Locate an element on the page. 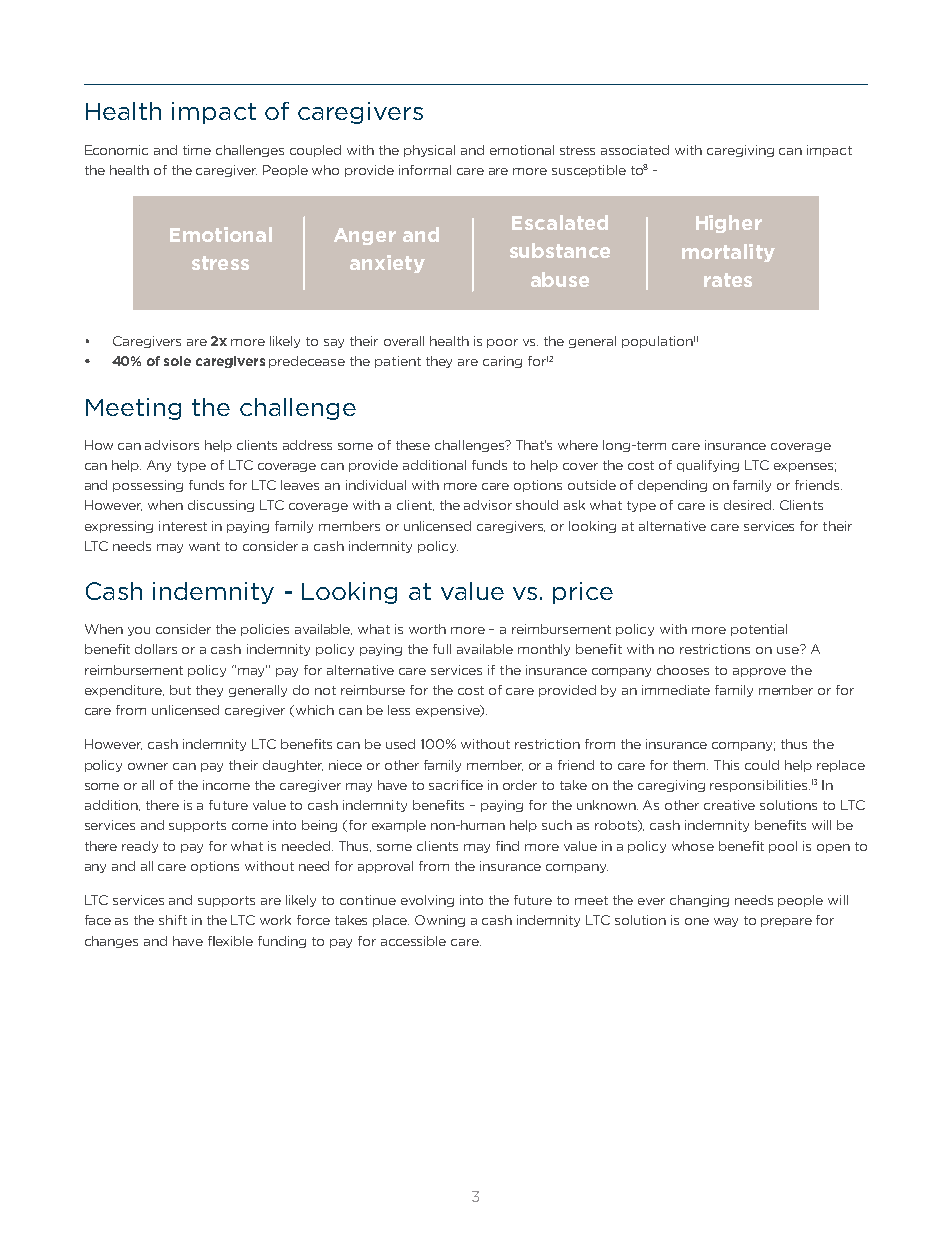  poor is located at coordinates (502, 343).
